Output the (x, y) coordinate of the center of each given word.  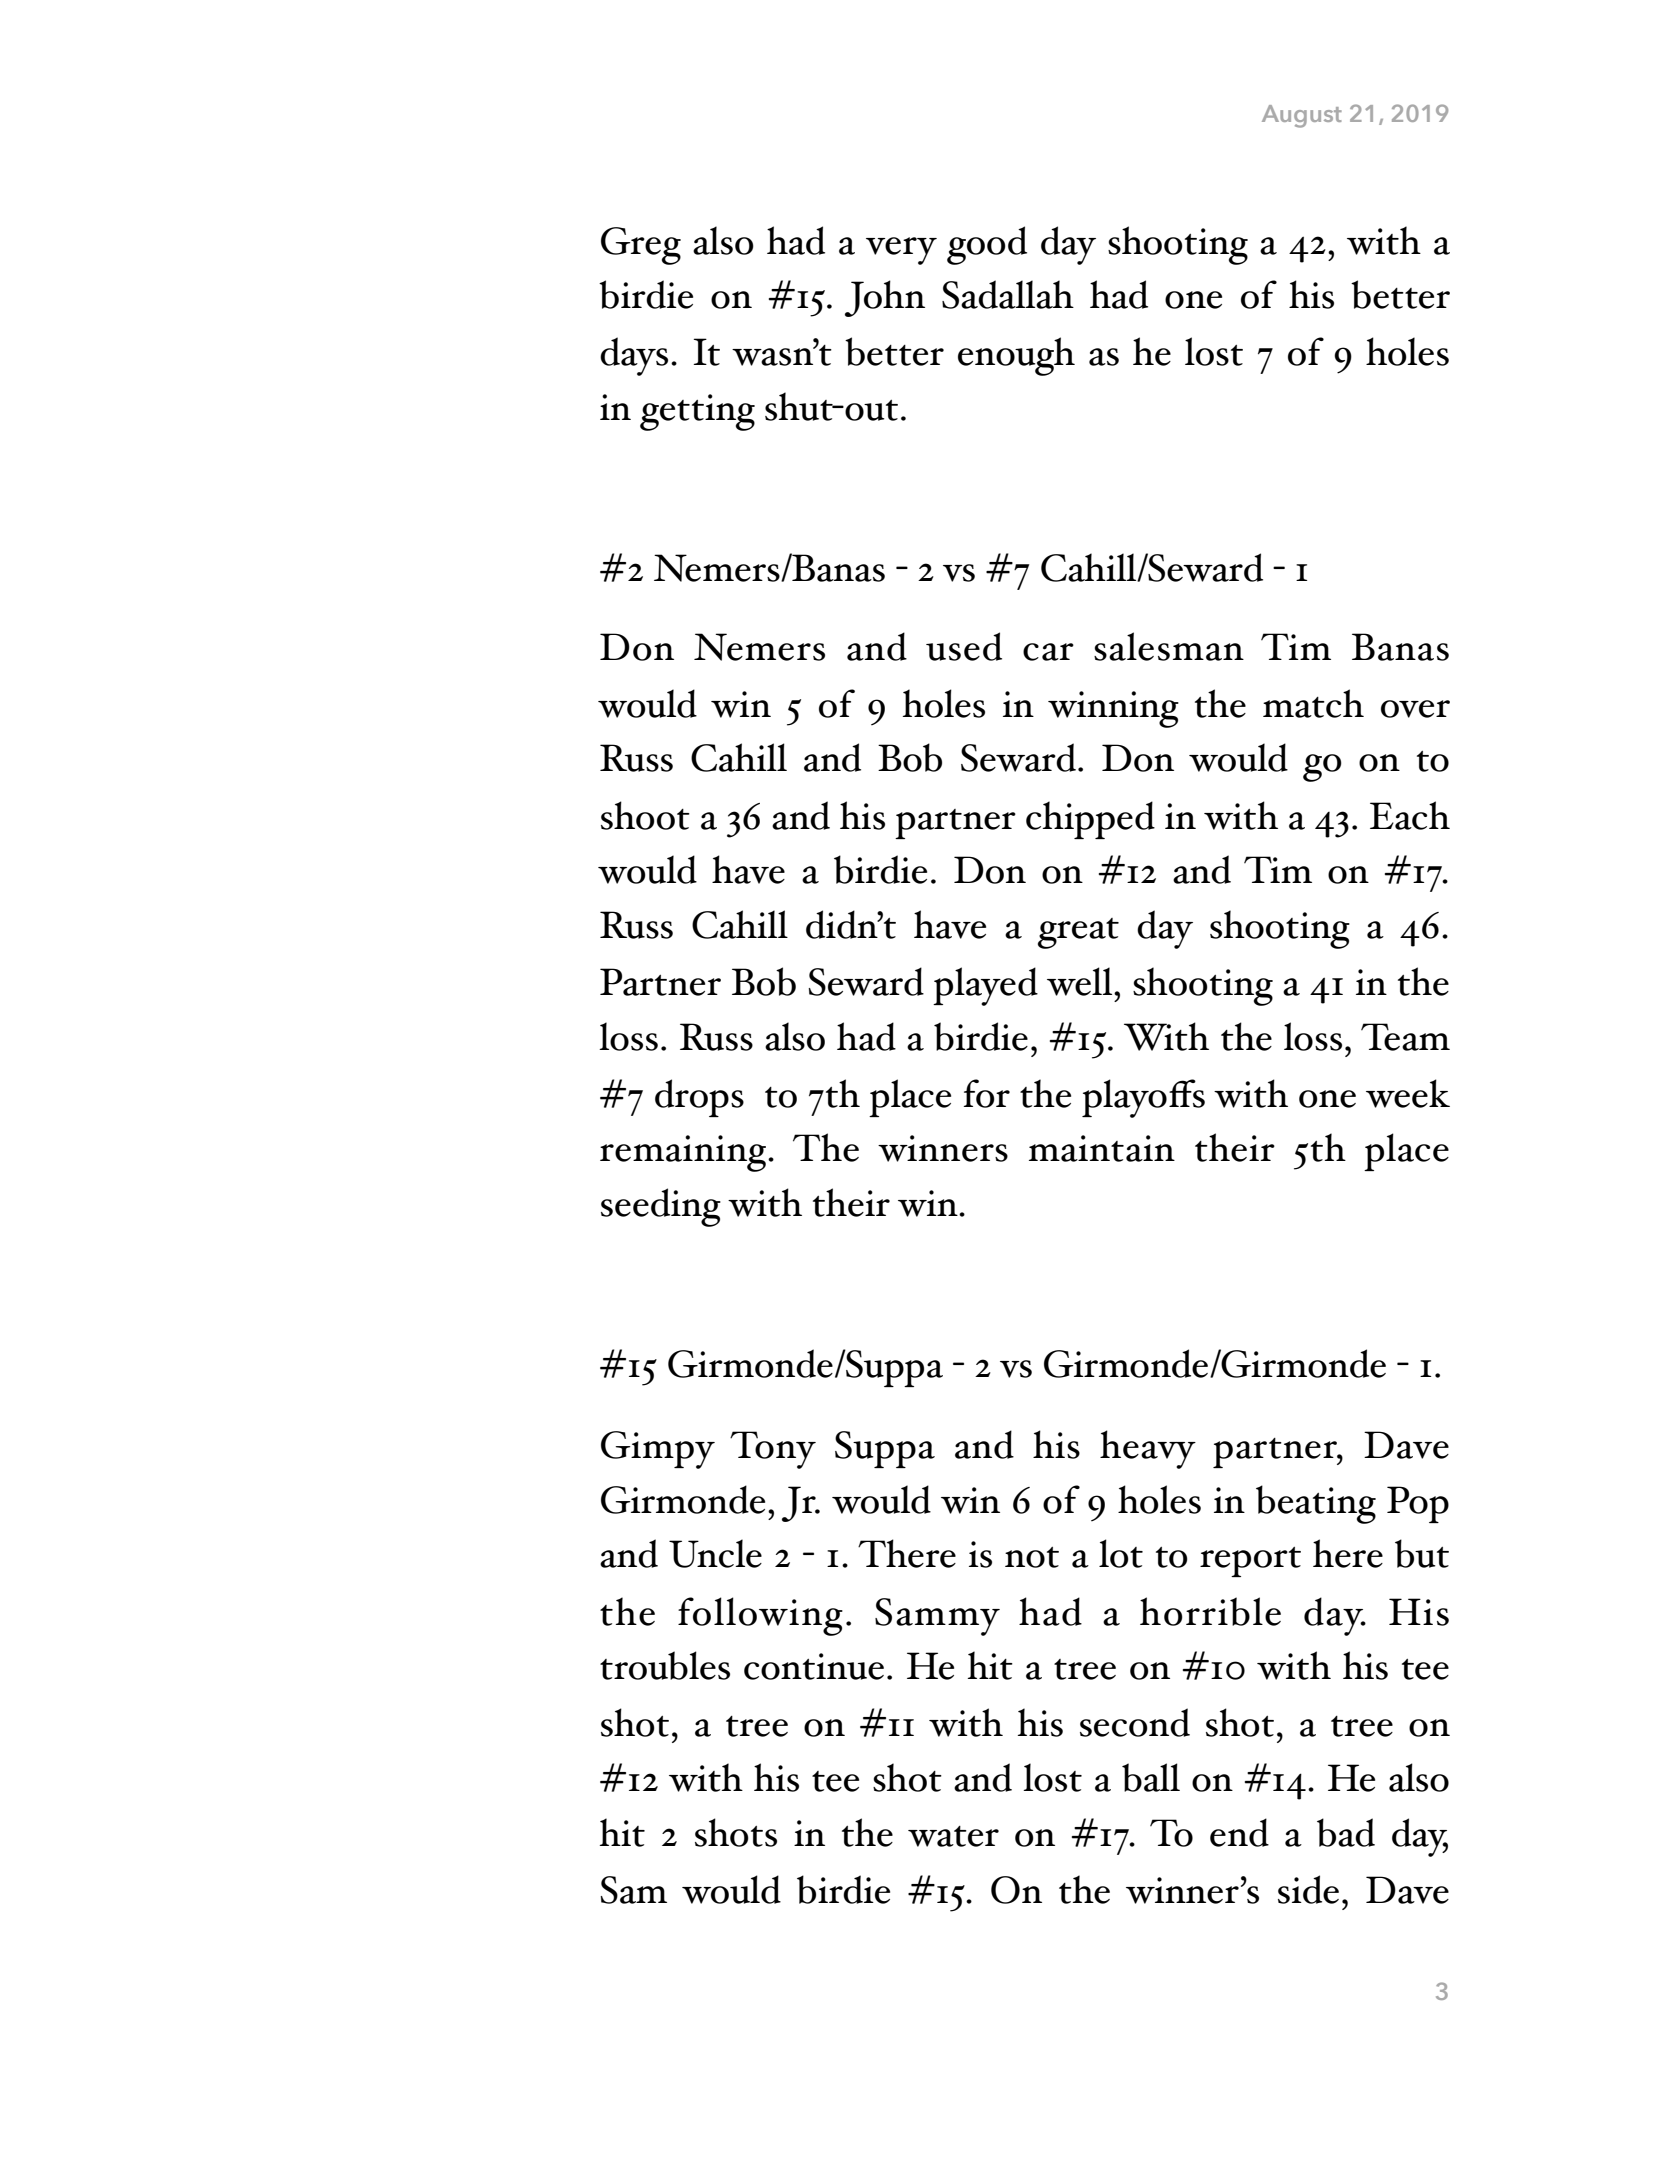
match (1313, 703)
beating (1316, 1504)
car (1048, 652)
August (1302, 116)
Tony (773, 1450)
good (987, 245)
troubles (665, 1665)
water (953, 1836)
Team (1405, 1037)
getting (697, 412)
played (985, 986)
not (1032, 1557)
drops (699, 1098)
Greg (641, 246)
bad (1346, 1832)
